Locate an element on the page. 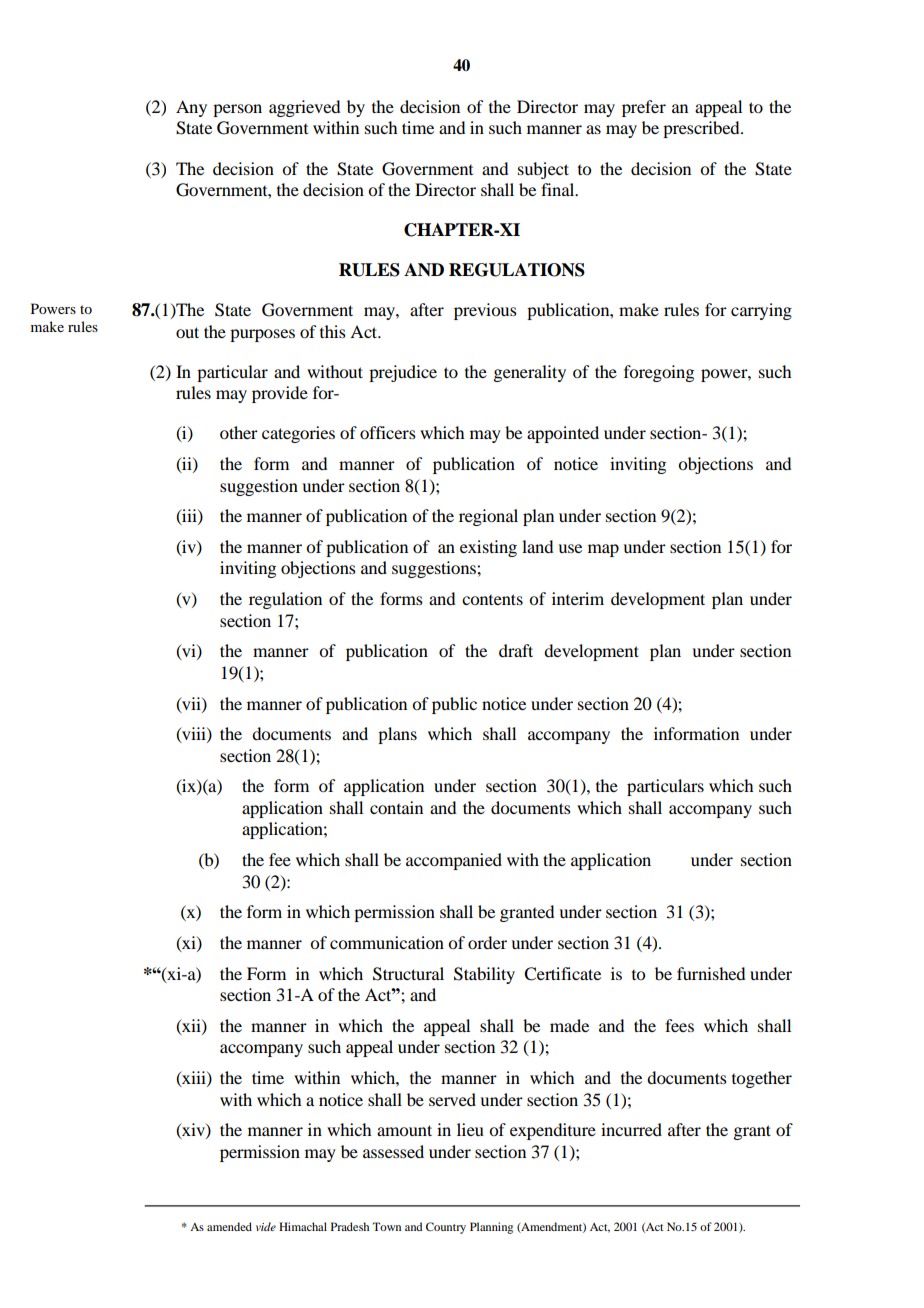 This page has width=924, height=1308. aggrieved is located at coordinates (304, 108).
